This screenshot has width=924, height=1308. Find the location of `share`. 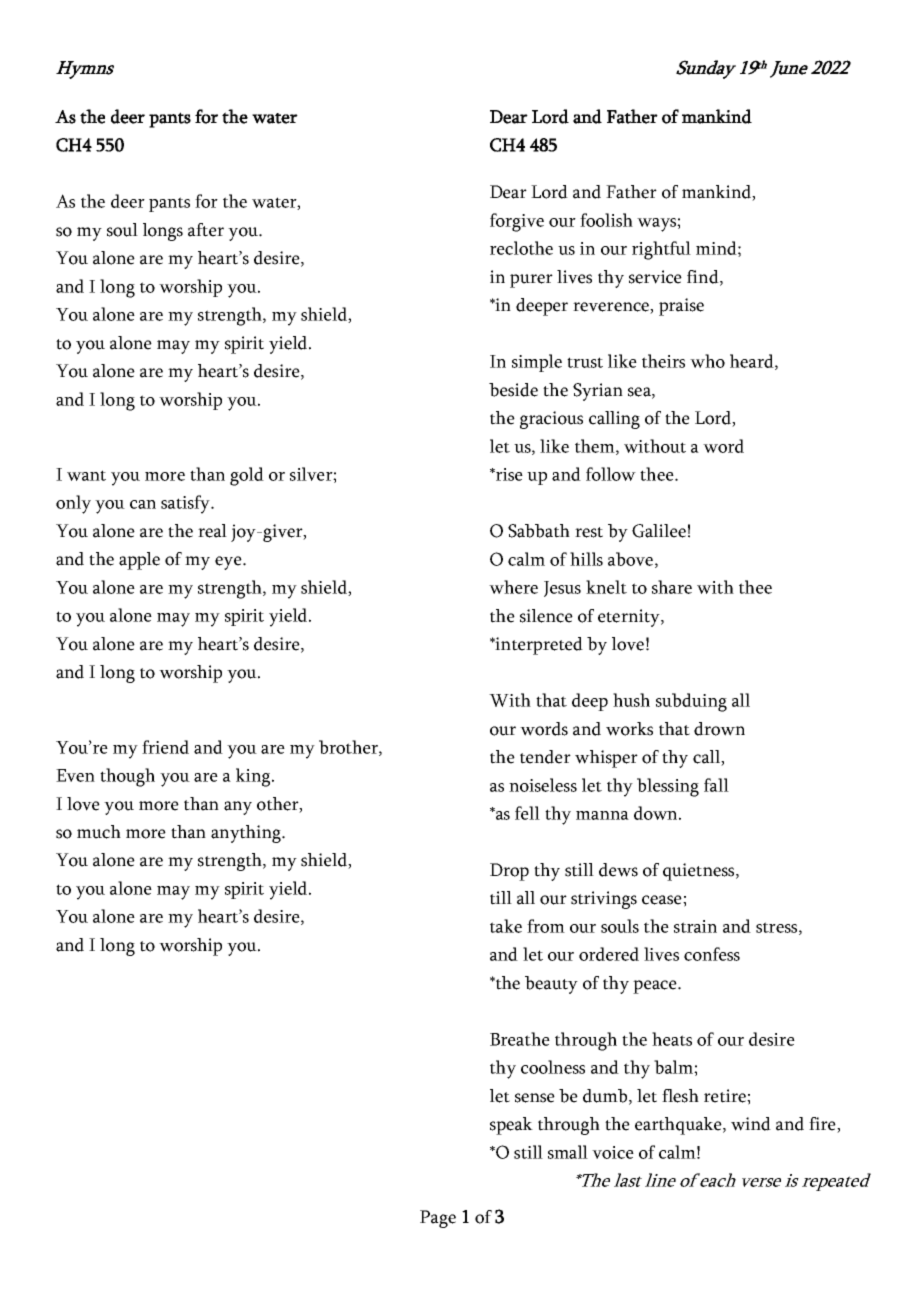

share is located at coordinates (672, 587).
